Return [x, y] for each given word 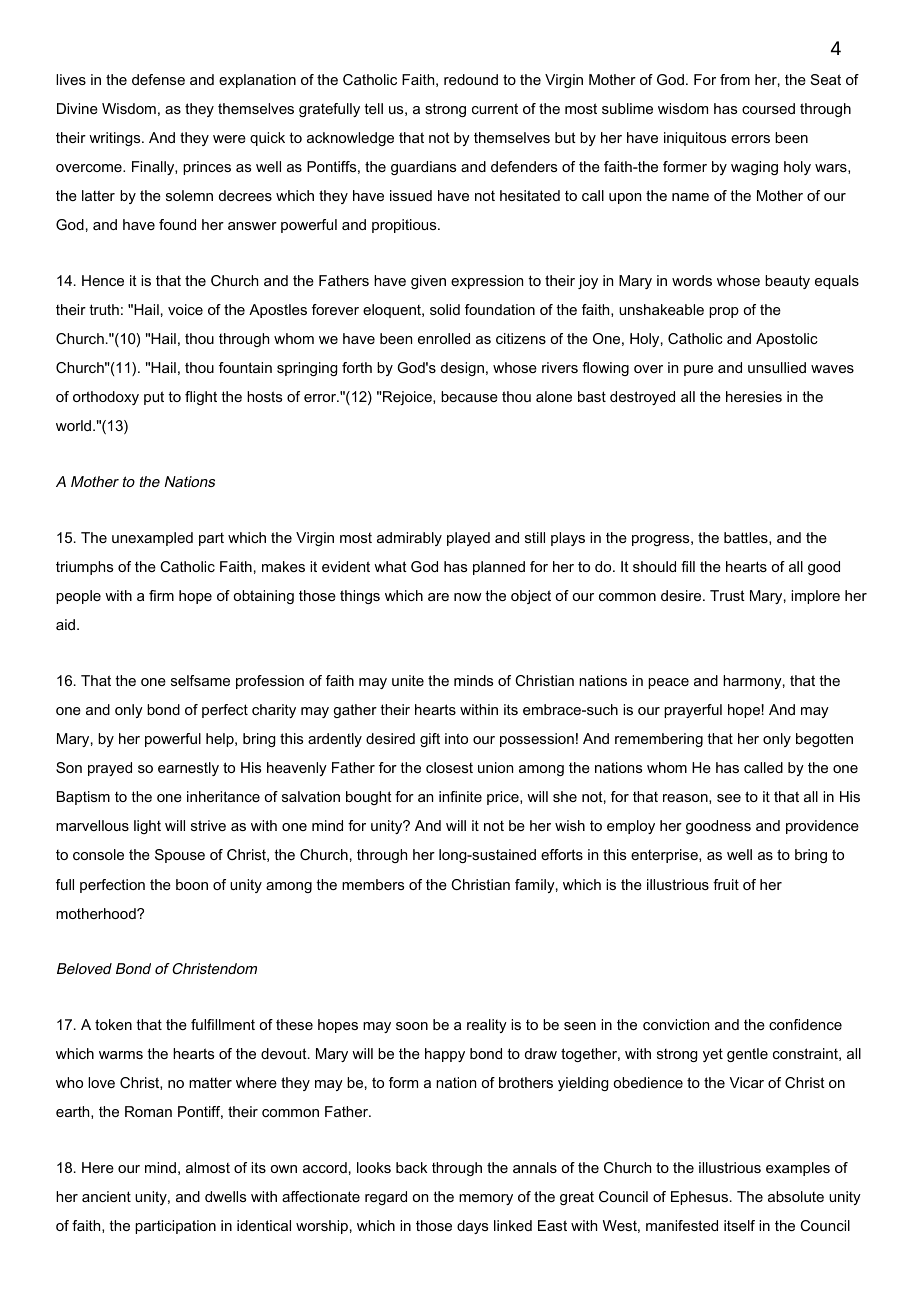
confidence [805, 1024]
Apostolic [787, 340]
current [495, 108]
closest [449, 767]
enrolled [444, 338]
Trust [727, 595]
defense [158, 79]
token [113, 1024]
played [468, 539]
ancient [106, 1196]
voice [185, 309]
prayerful [693, 711]
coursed [768, 108]
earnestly [188, 769]
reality [487, 1026]
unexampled [152, 539]
